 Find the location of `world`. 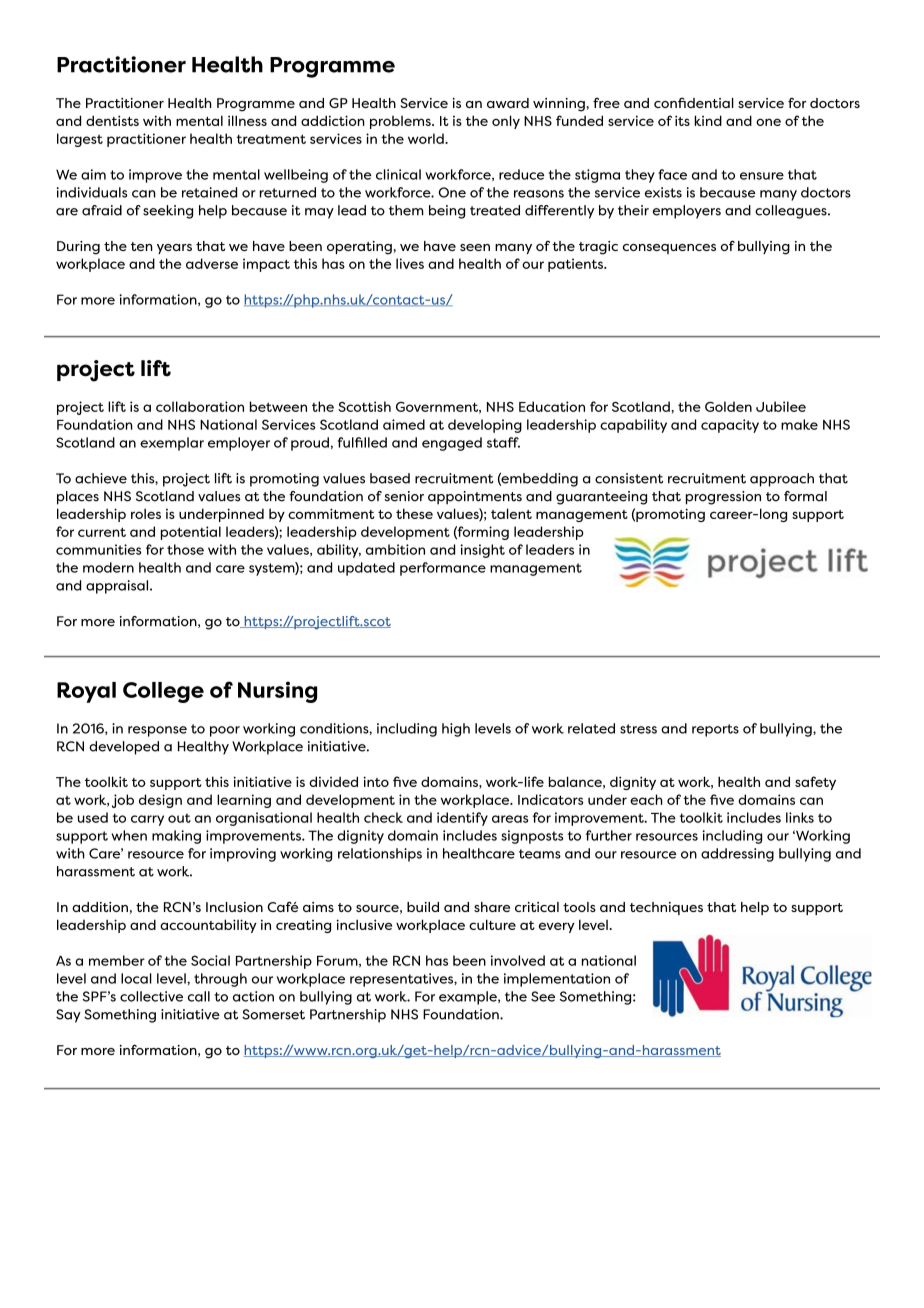

world is located at coordinates (427, 138).
